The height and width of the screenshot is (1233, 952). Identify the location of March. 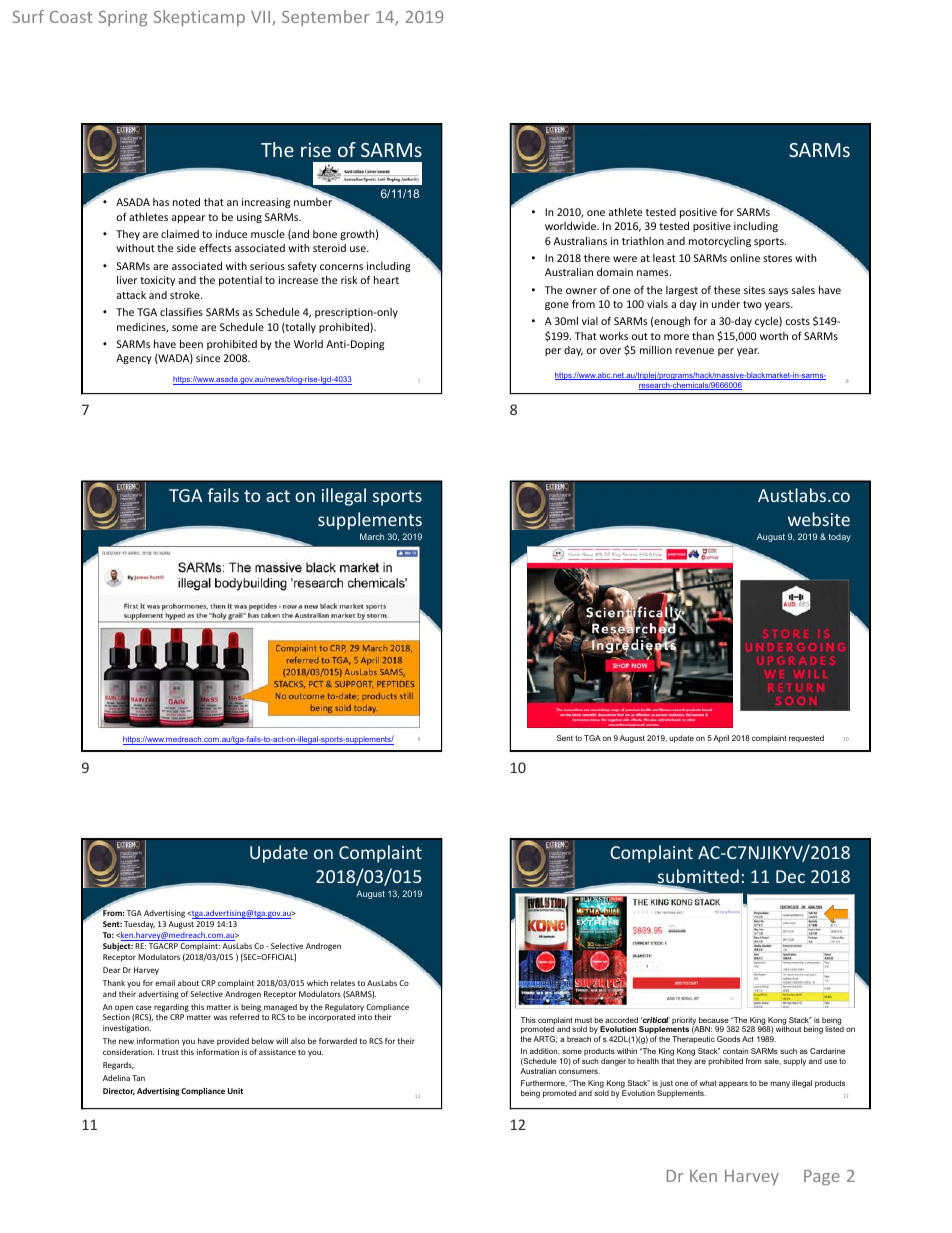
(372, 536).
